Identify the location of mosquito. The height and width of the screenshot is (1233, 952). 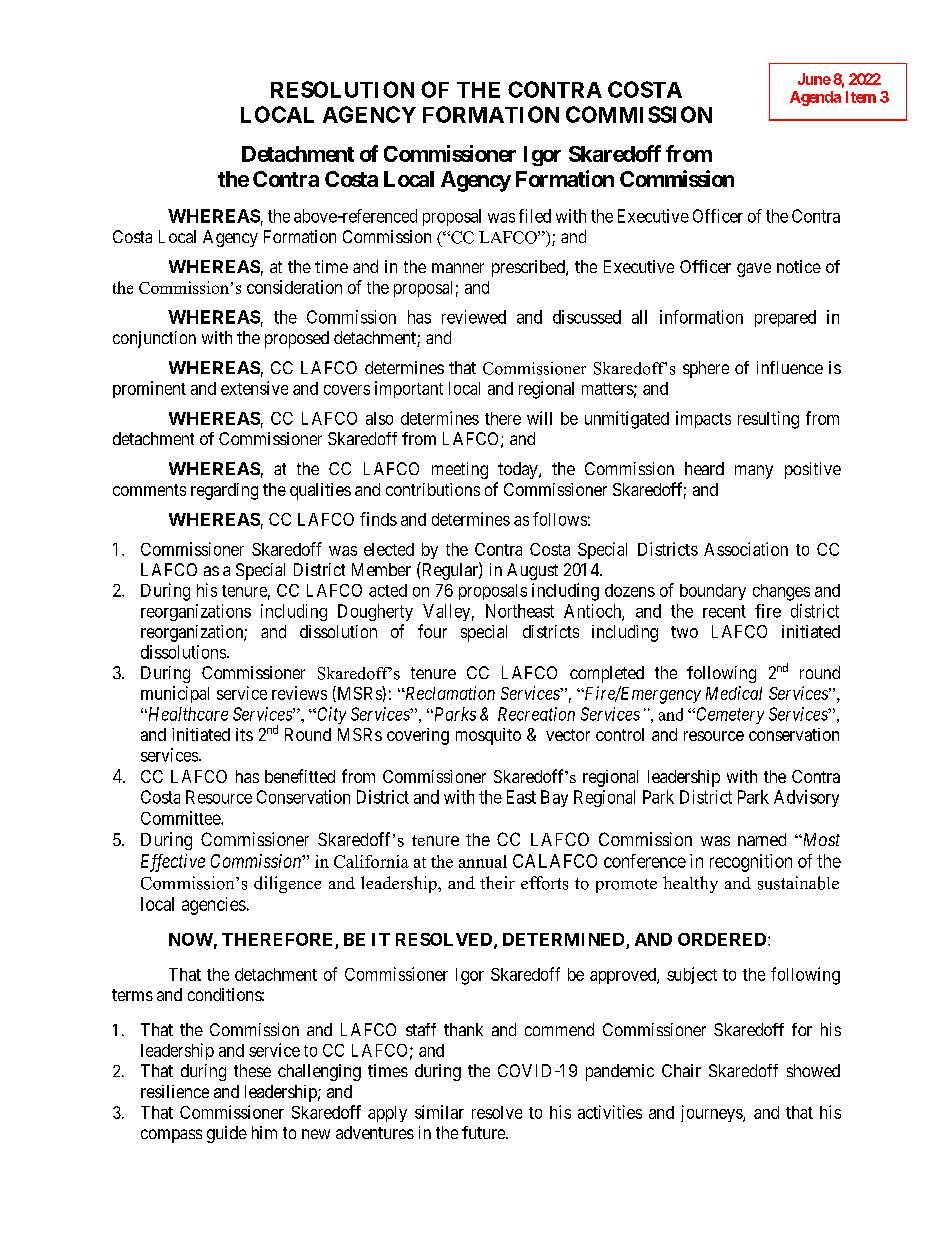
(488, 736).
